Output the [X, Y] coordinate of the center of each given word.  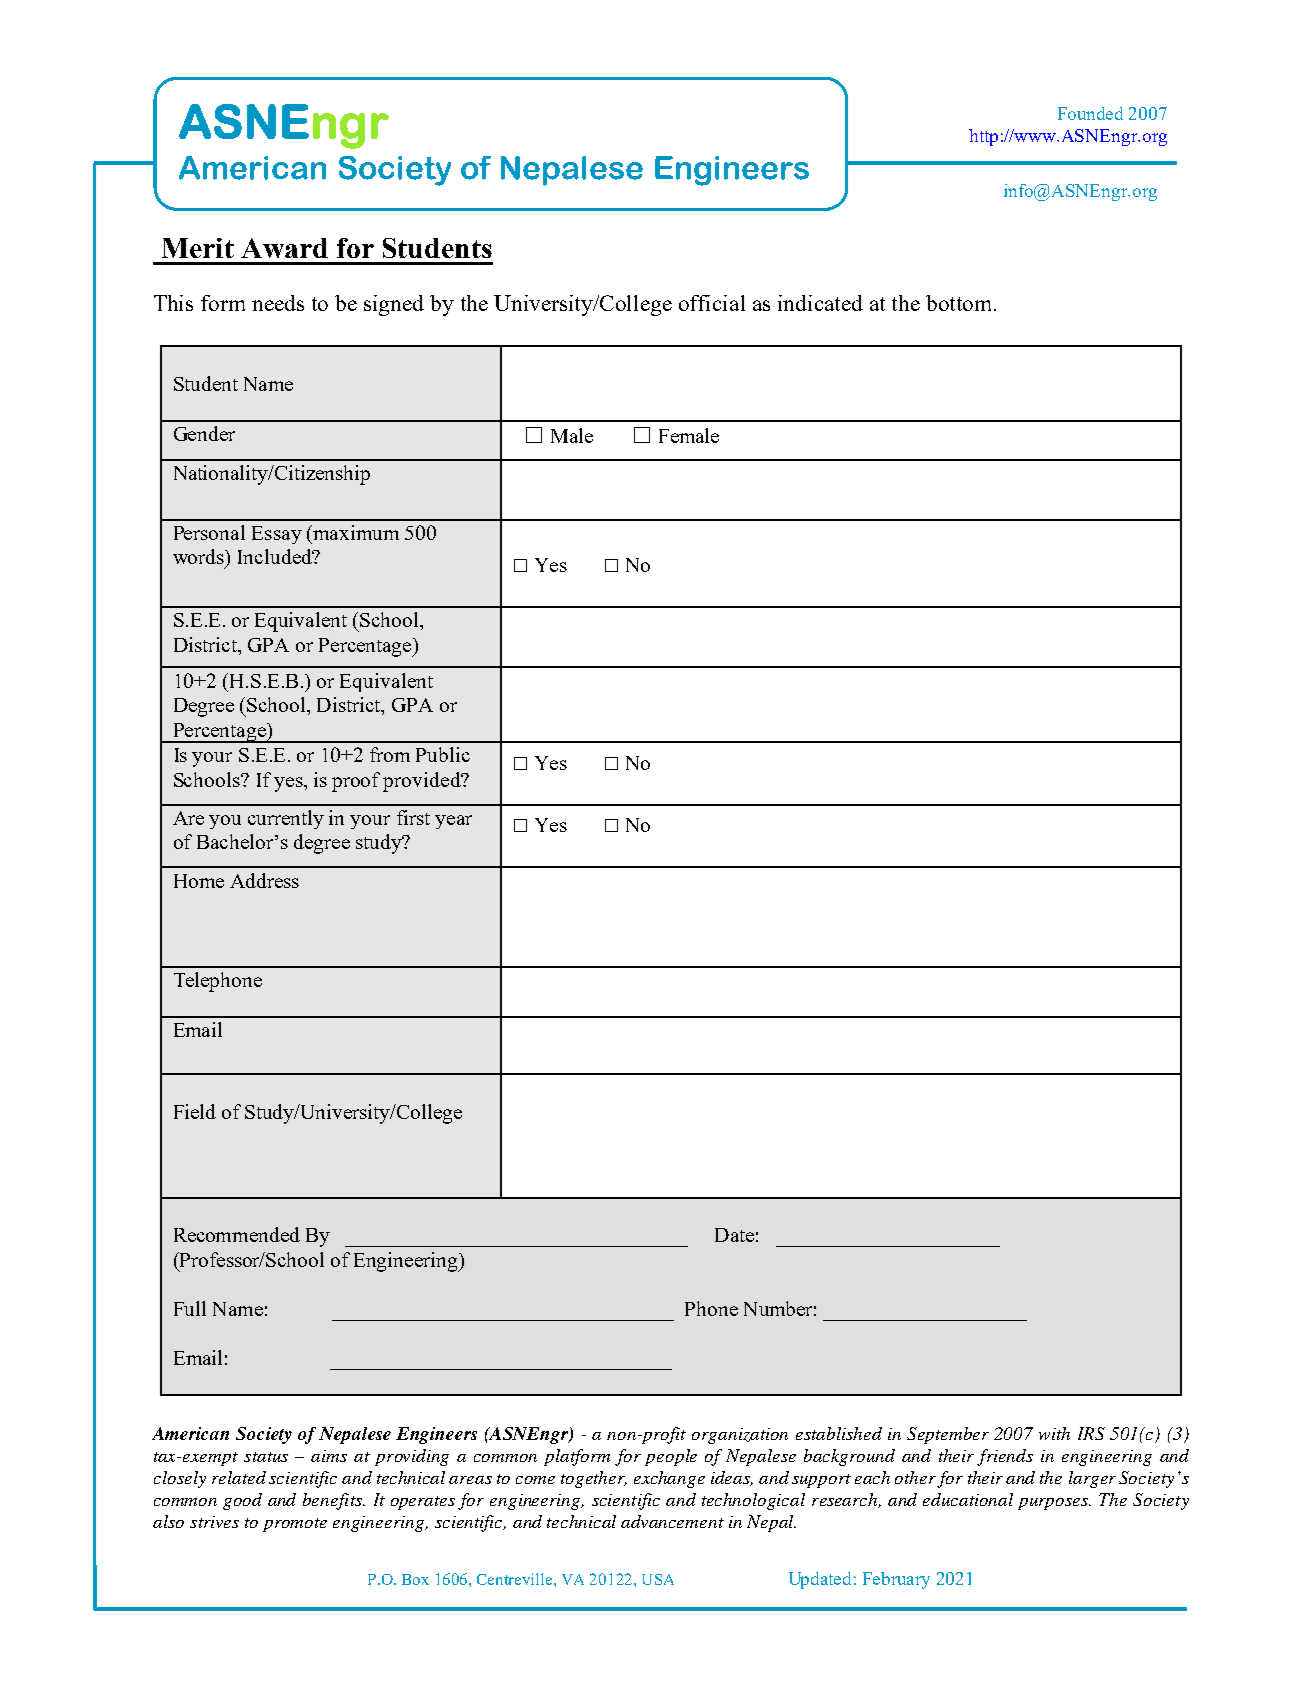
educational [968, 1499]
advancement [672, 1521]
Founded [1090, 113]
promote [295, 1525]
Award [284, 248]
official [712, 303]
